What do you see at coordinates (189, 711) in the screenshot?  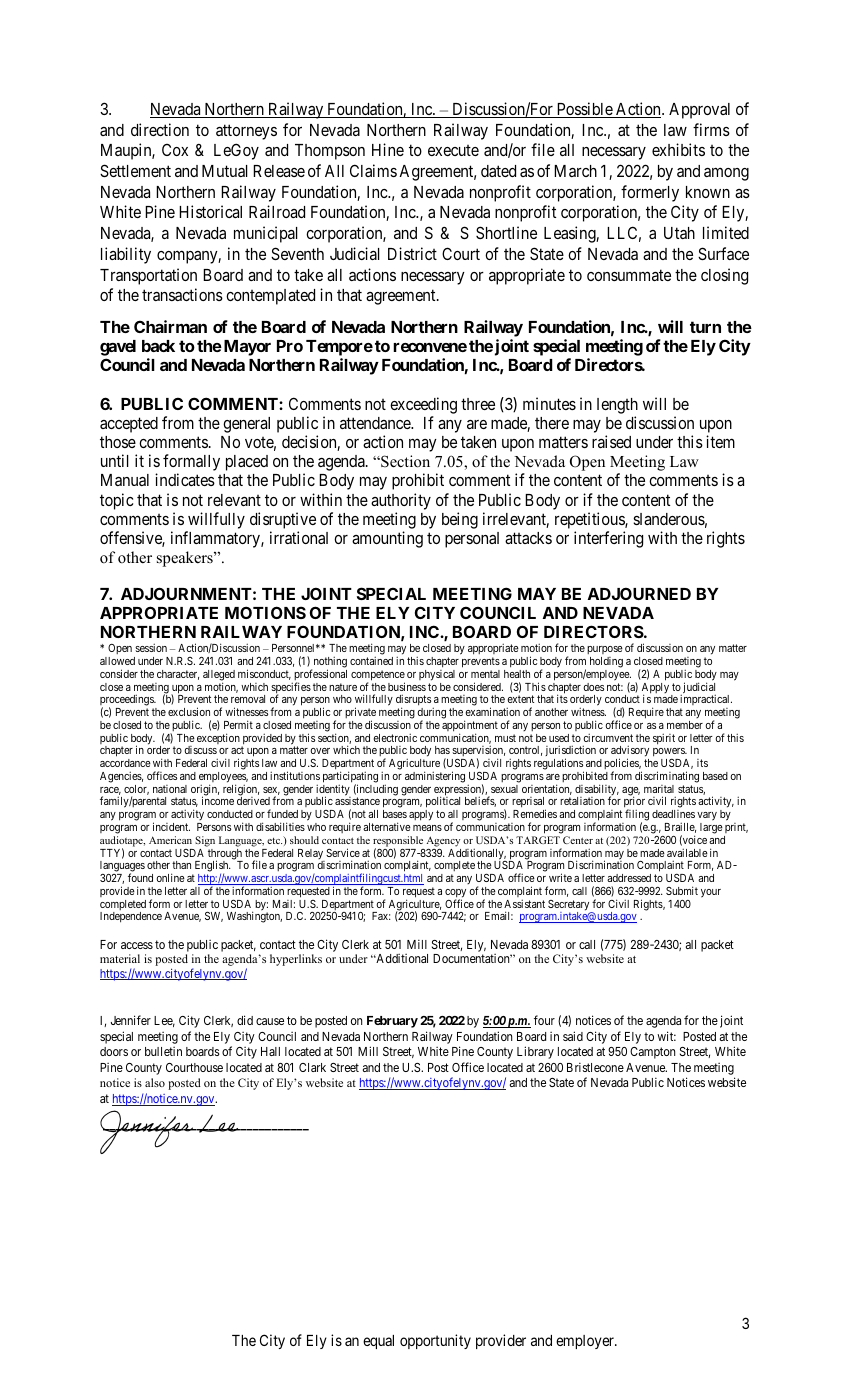 I see `exclusion` at bounding box center [189, 711].
